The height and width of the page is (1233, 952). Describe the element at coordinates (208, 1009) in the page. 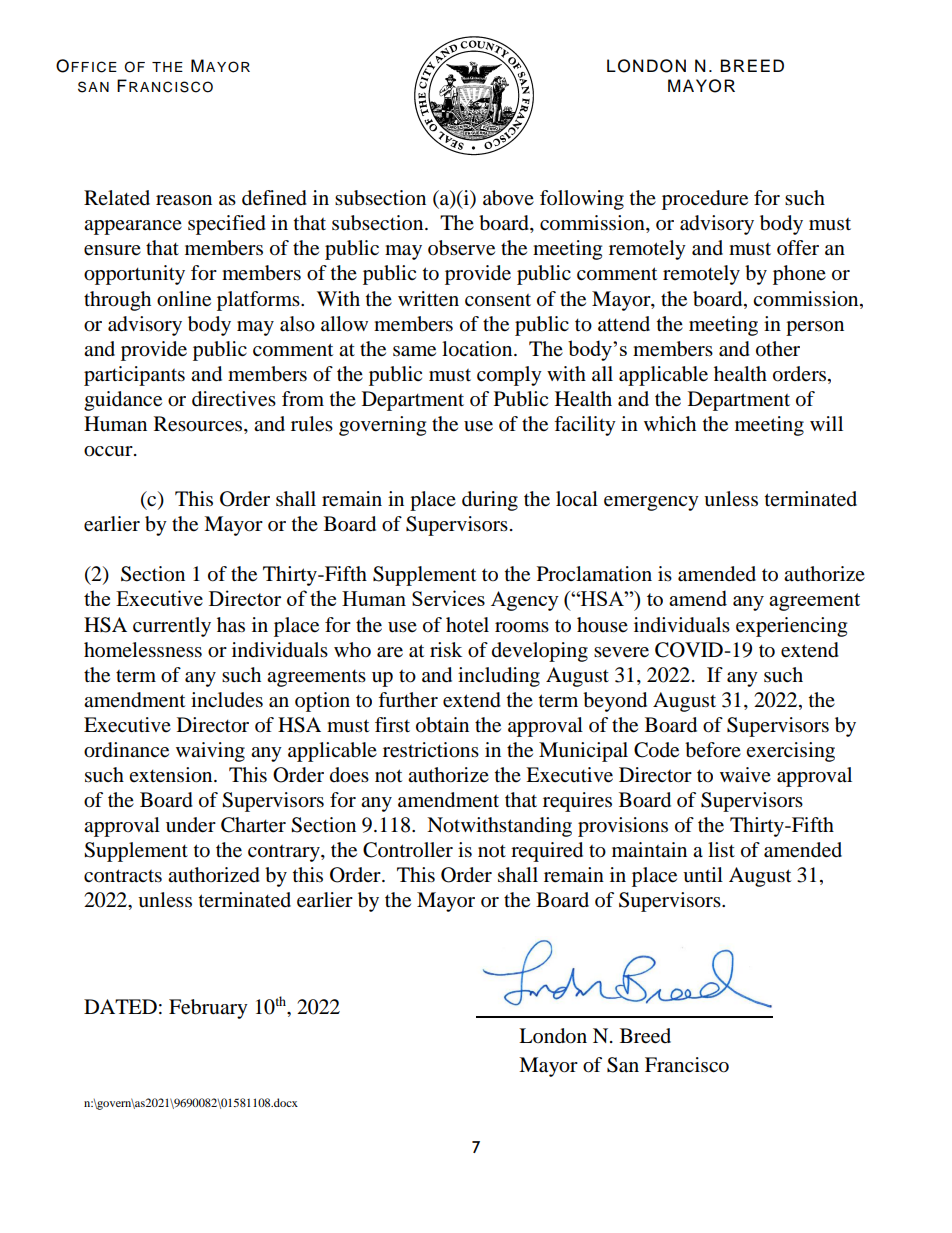

I see `February` at that location.
